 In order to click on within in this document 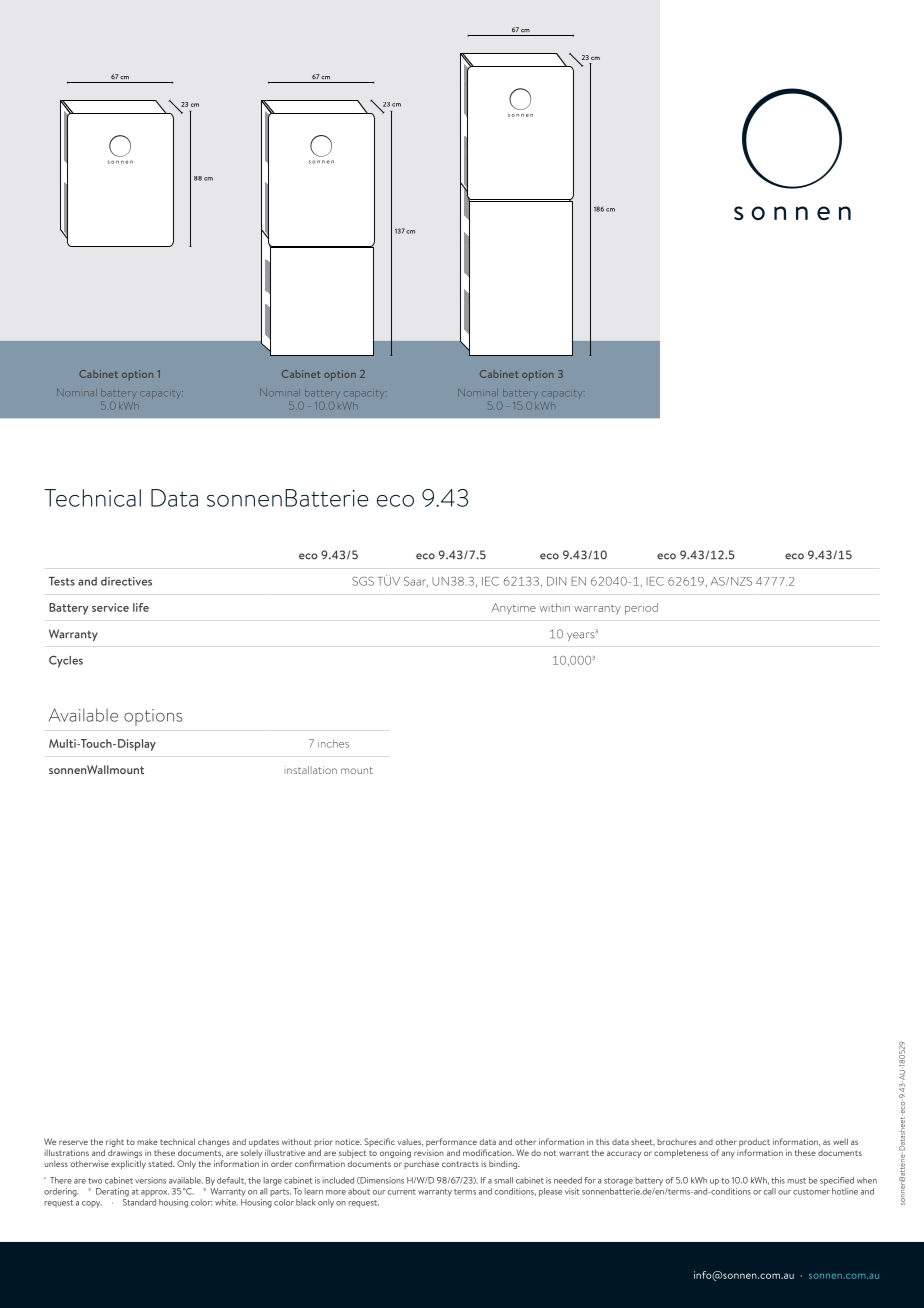, I will do `click(555, 607)`.
